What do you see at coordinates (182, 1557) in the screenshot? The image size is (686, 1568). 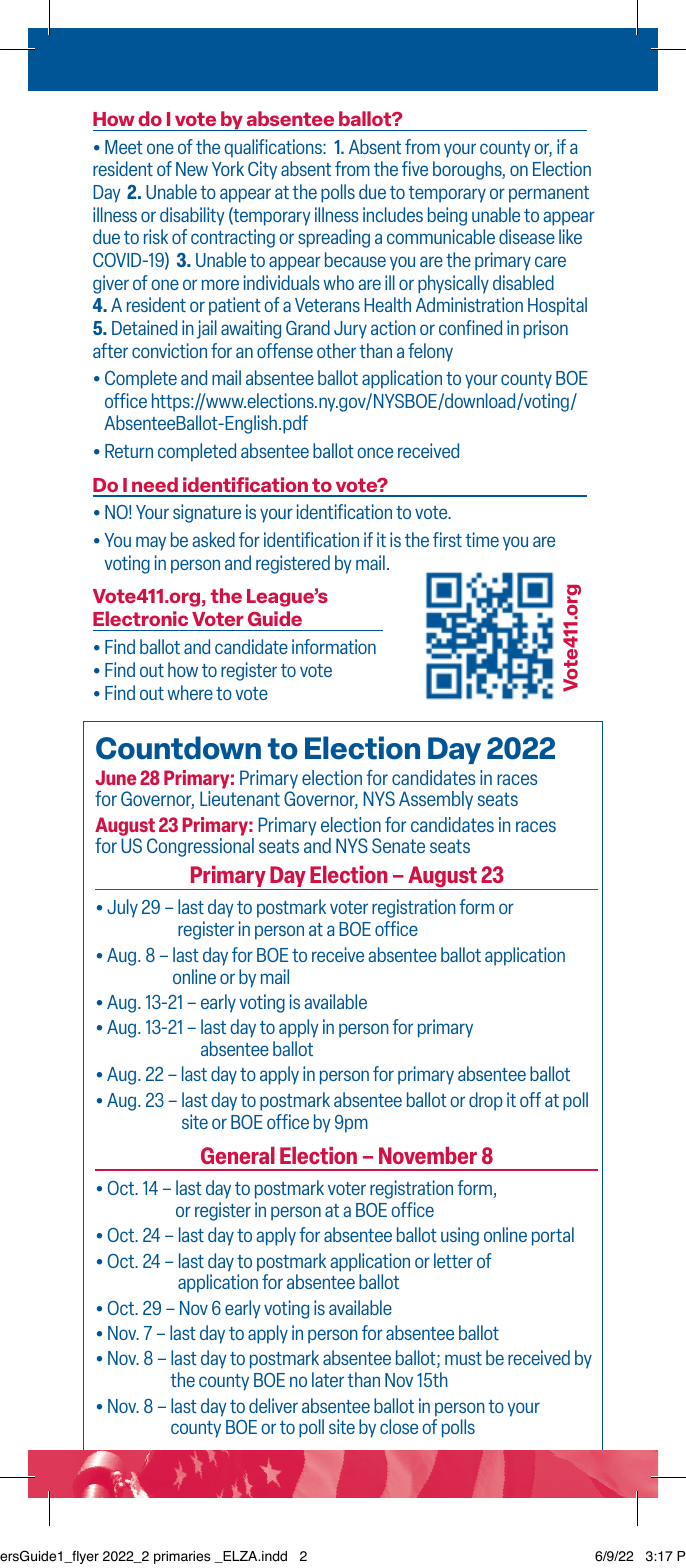 I see `primaries` at bounding box center [182, 1557].
